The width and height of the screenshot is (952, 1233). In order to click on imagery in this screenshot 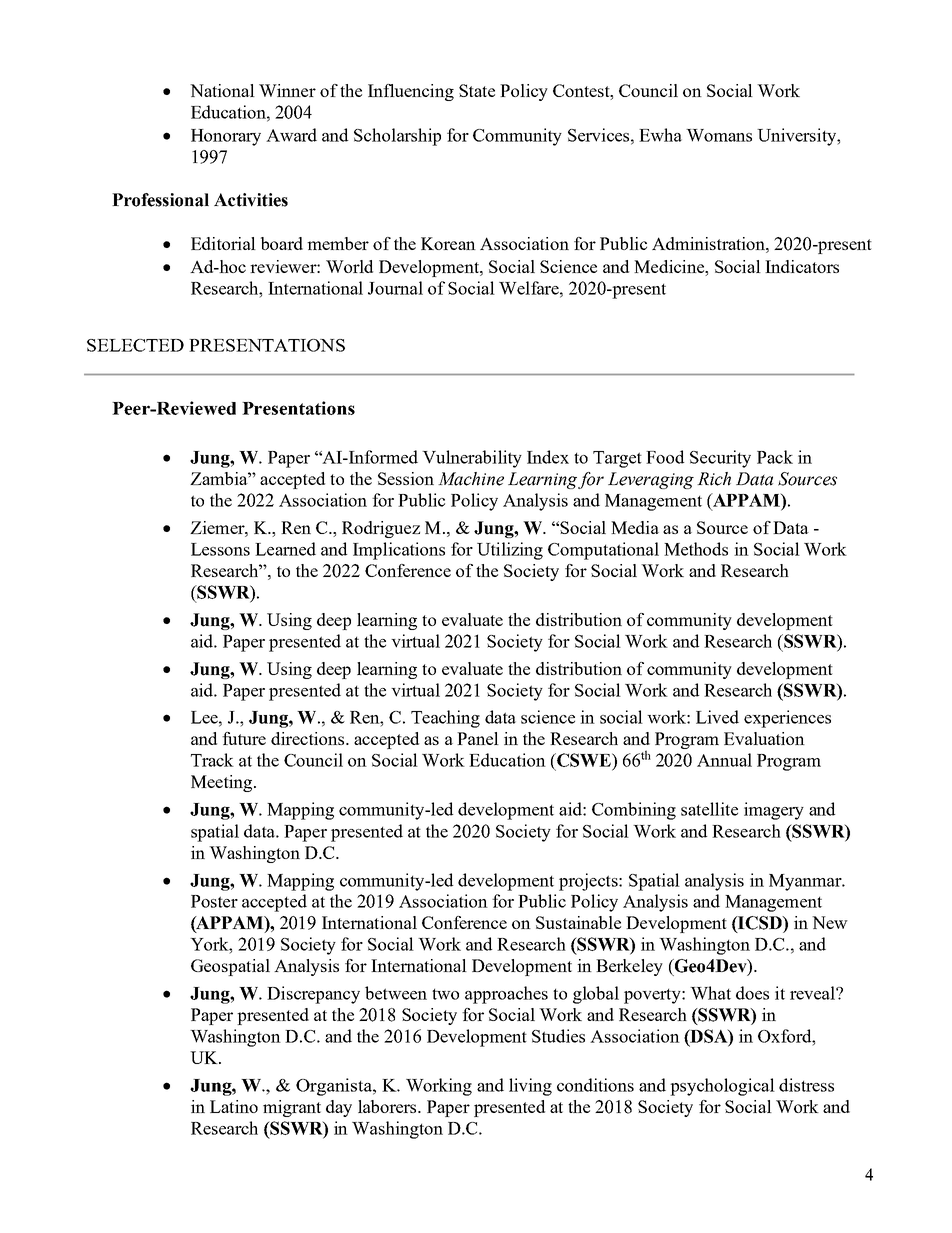, I will do `click(774, 811)`.
